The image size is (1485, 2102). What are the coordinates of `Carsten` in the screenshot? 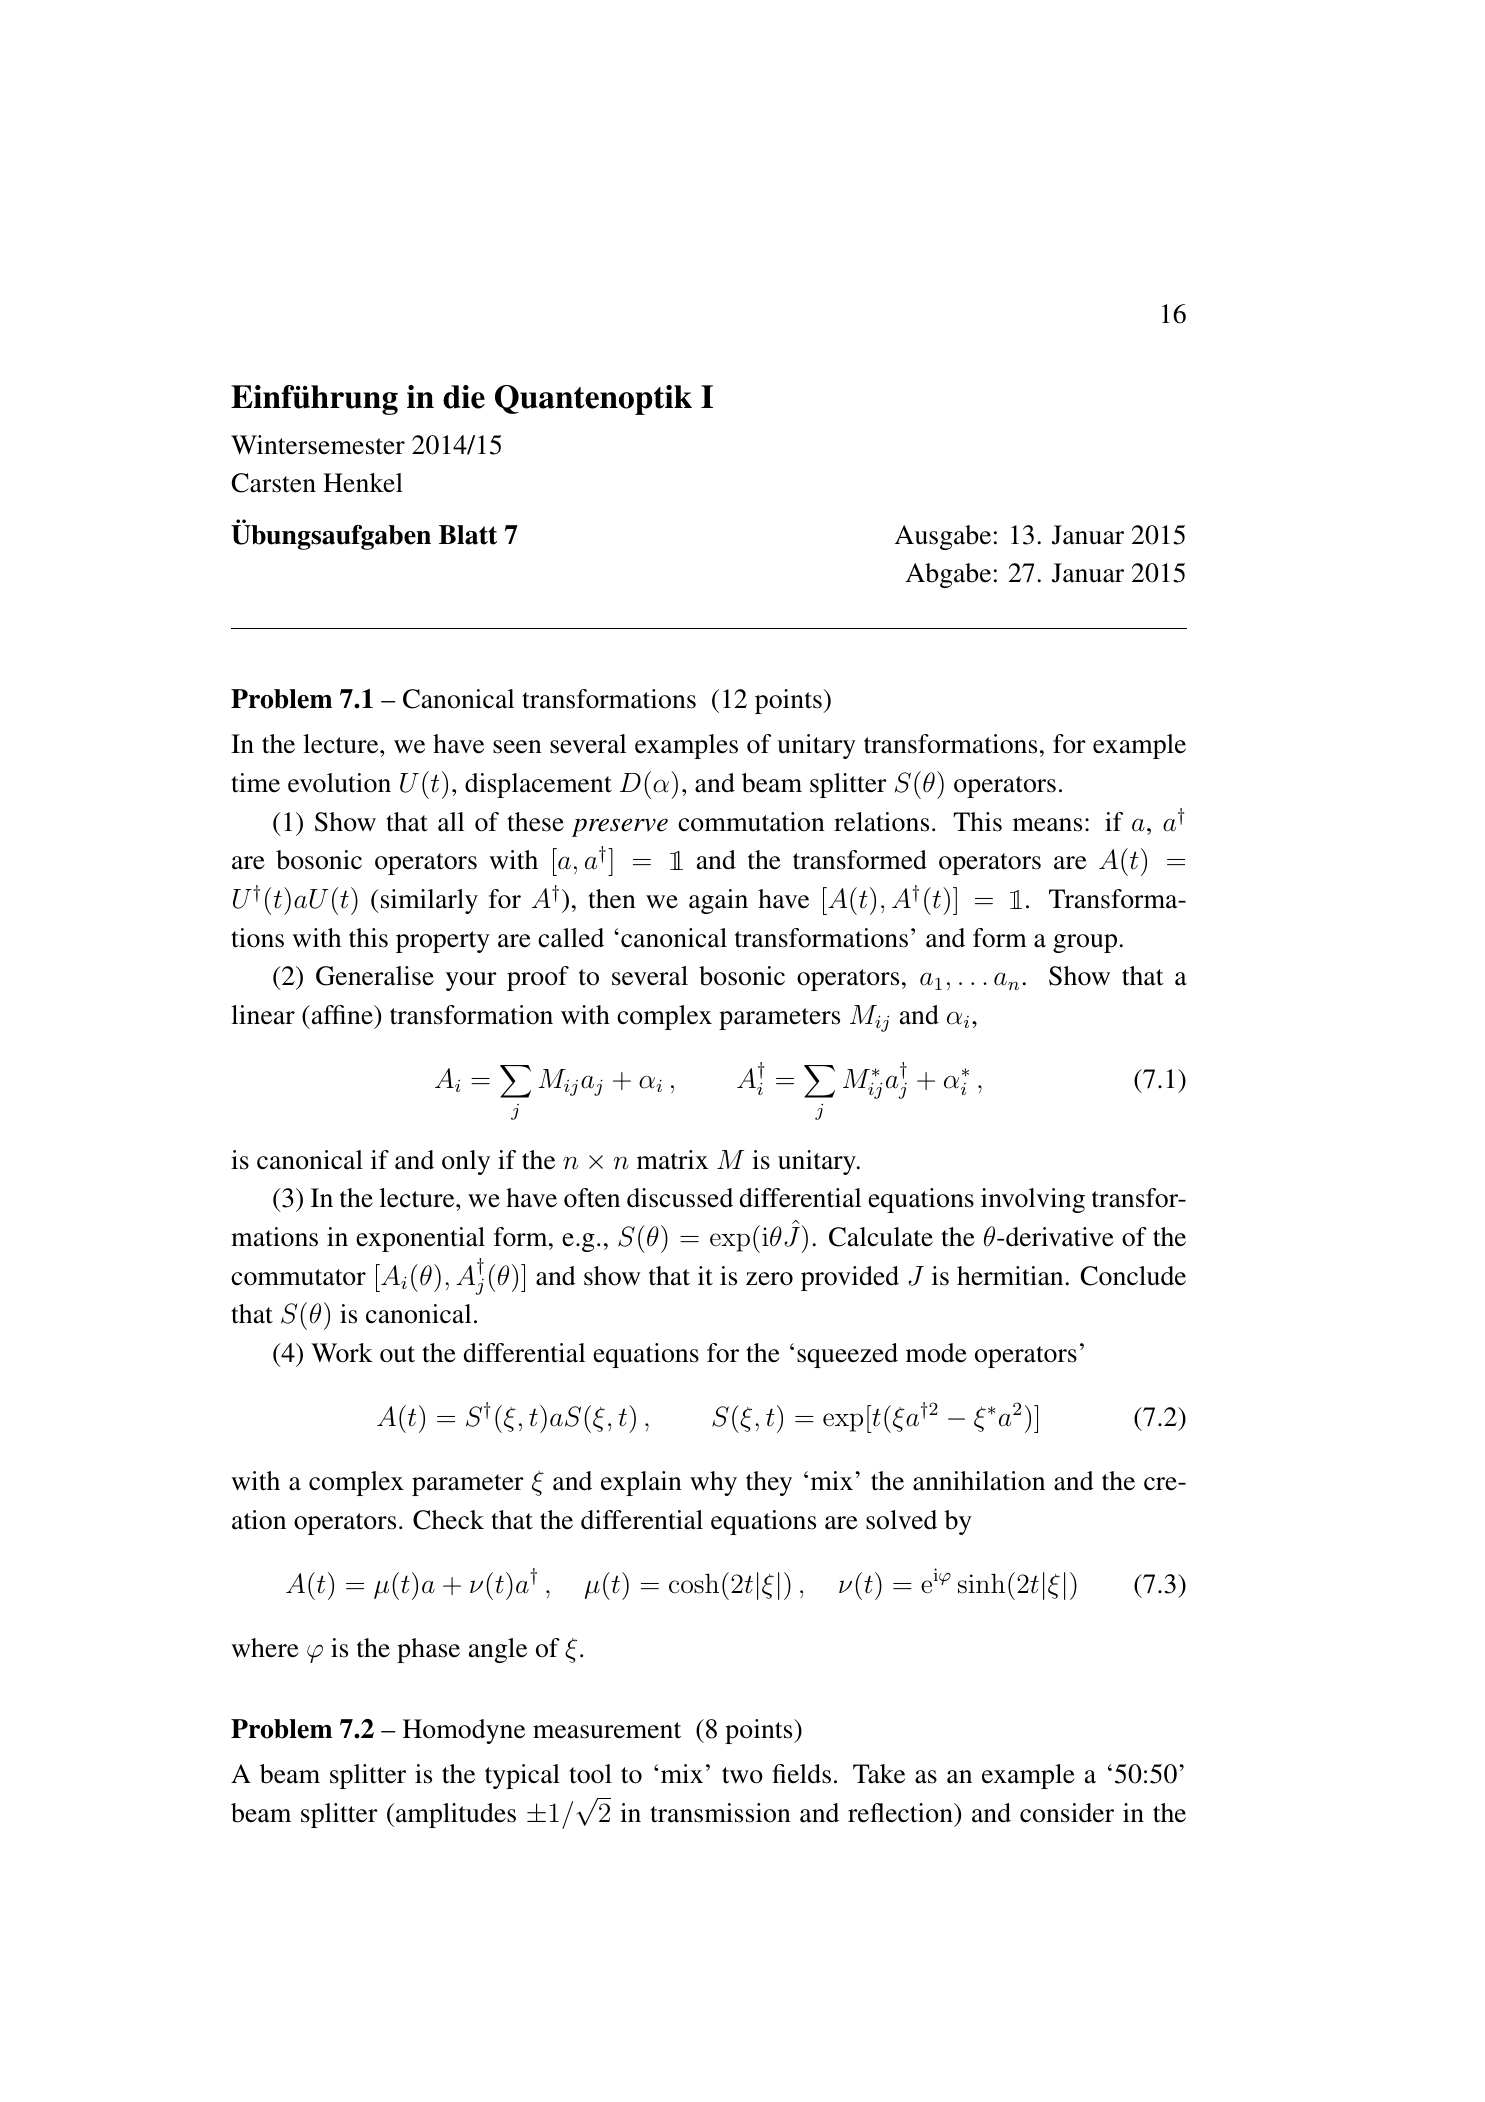 It's located at (274, 483).
